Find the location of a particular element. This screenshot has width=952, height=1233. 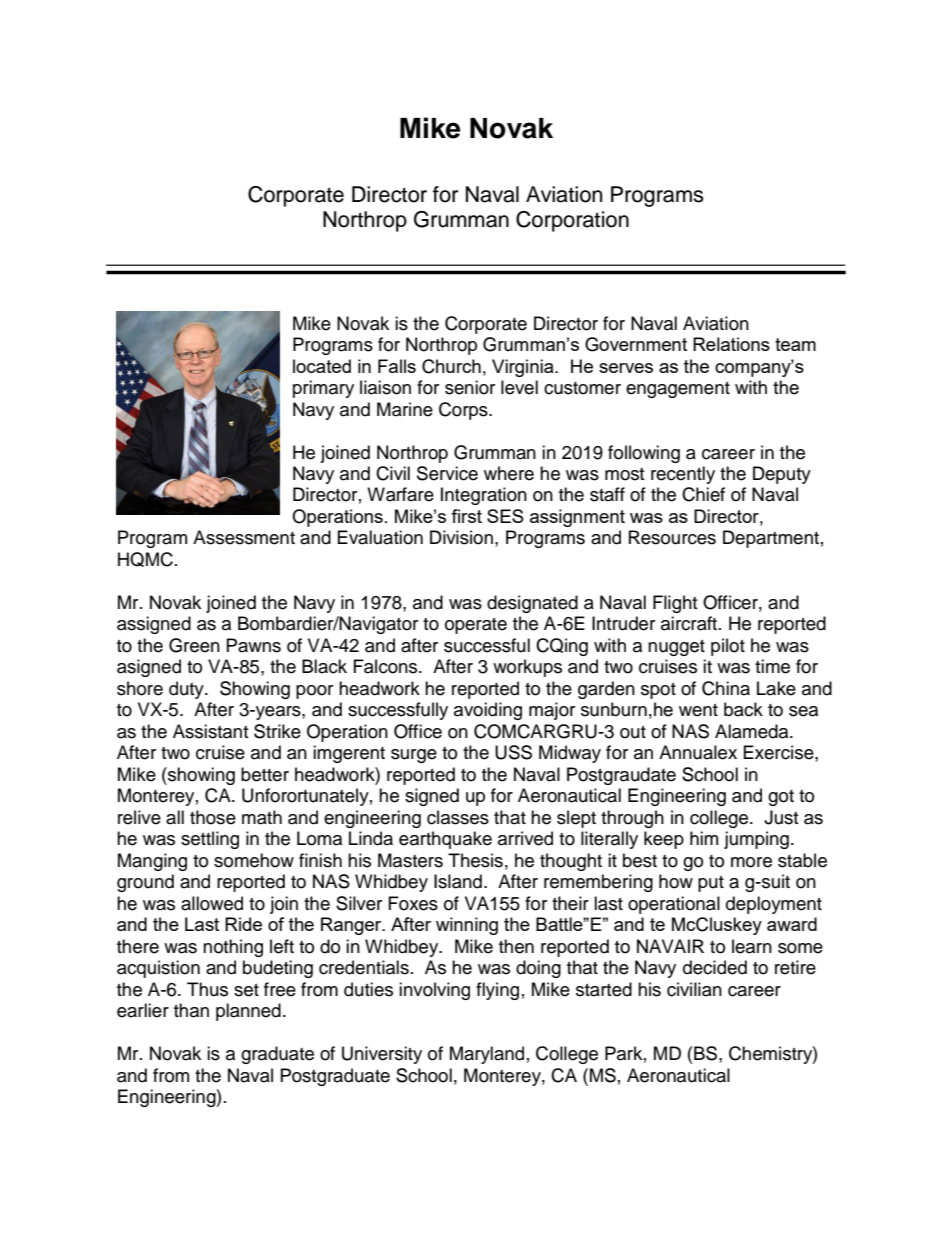

decided is located at coordinates (715, 967).
